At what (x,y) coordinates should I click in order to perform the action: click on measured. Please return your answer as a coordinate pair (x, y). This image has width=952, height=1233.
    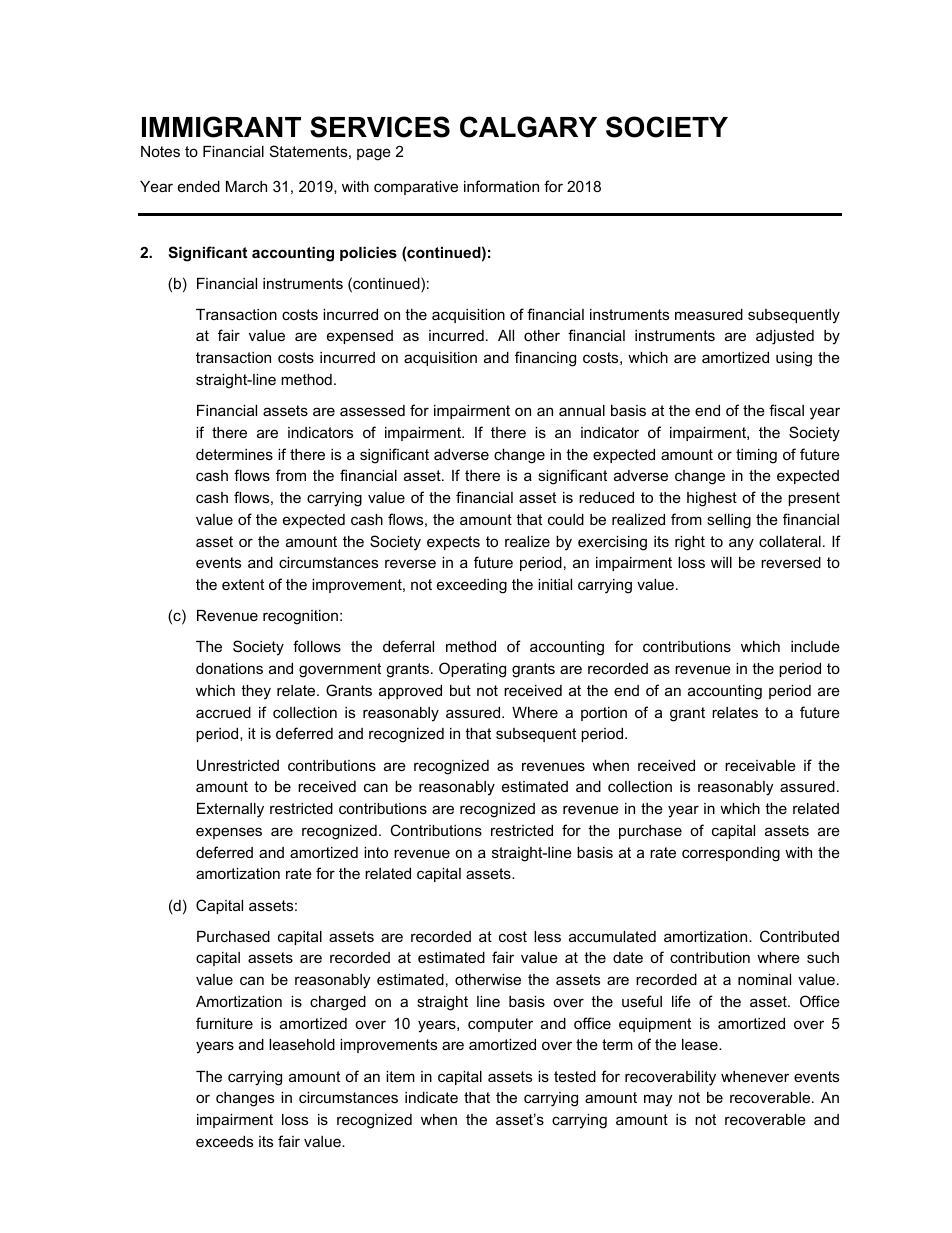
    Looking at the image, I should click on (709, 314).
